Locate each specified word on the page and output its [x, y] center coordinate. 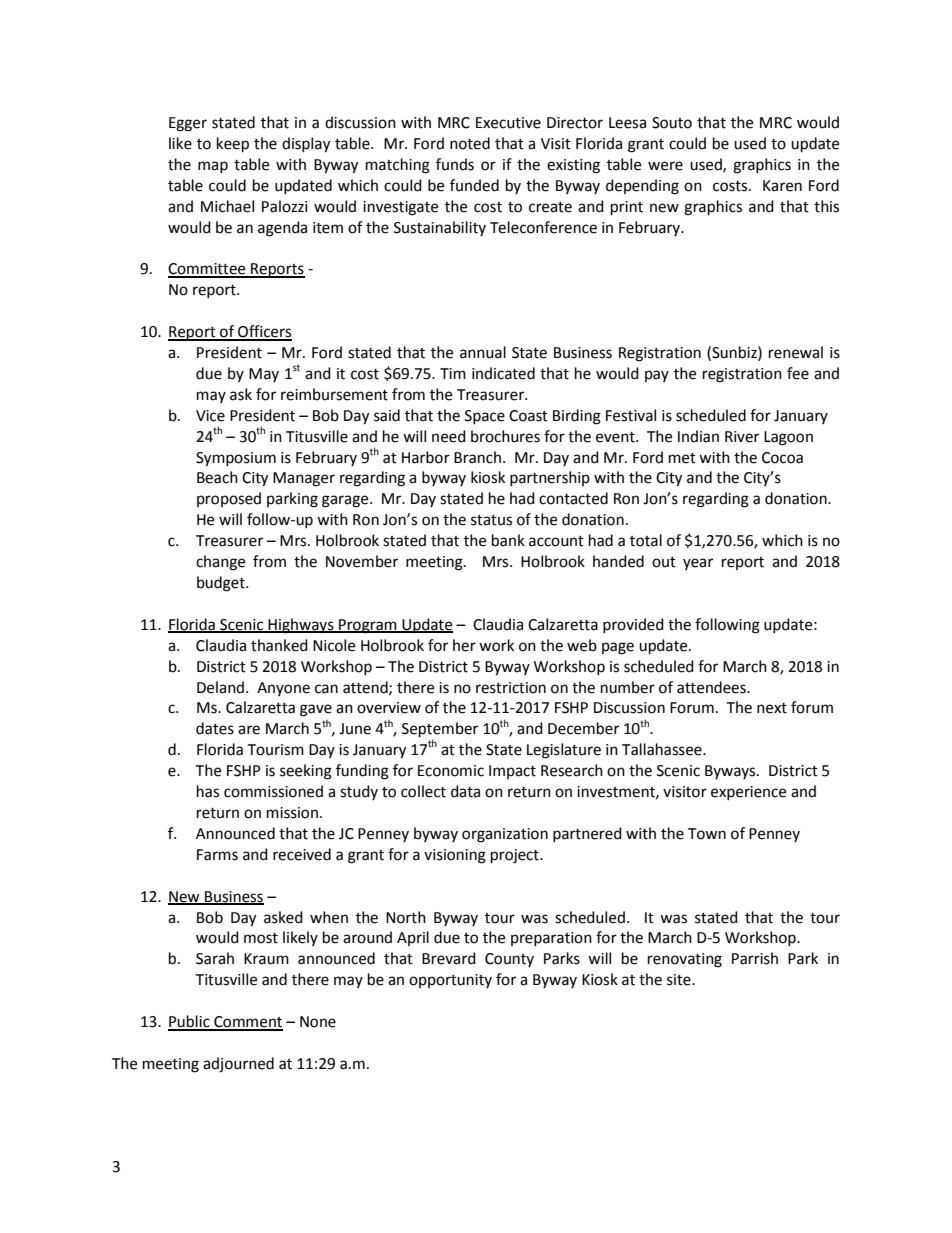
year [698, 564]
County [509, 960]
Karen [782, 186]
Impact [512, 772]
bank [508, 540]
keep [233, 145]
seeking [306, 772]
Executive [508, 123]
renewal [796, 352]
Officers [264, 332]
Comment [247, 1023]
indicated [503, 373]
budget [222, 584]
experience [748, 793]
